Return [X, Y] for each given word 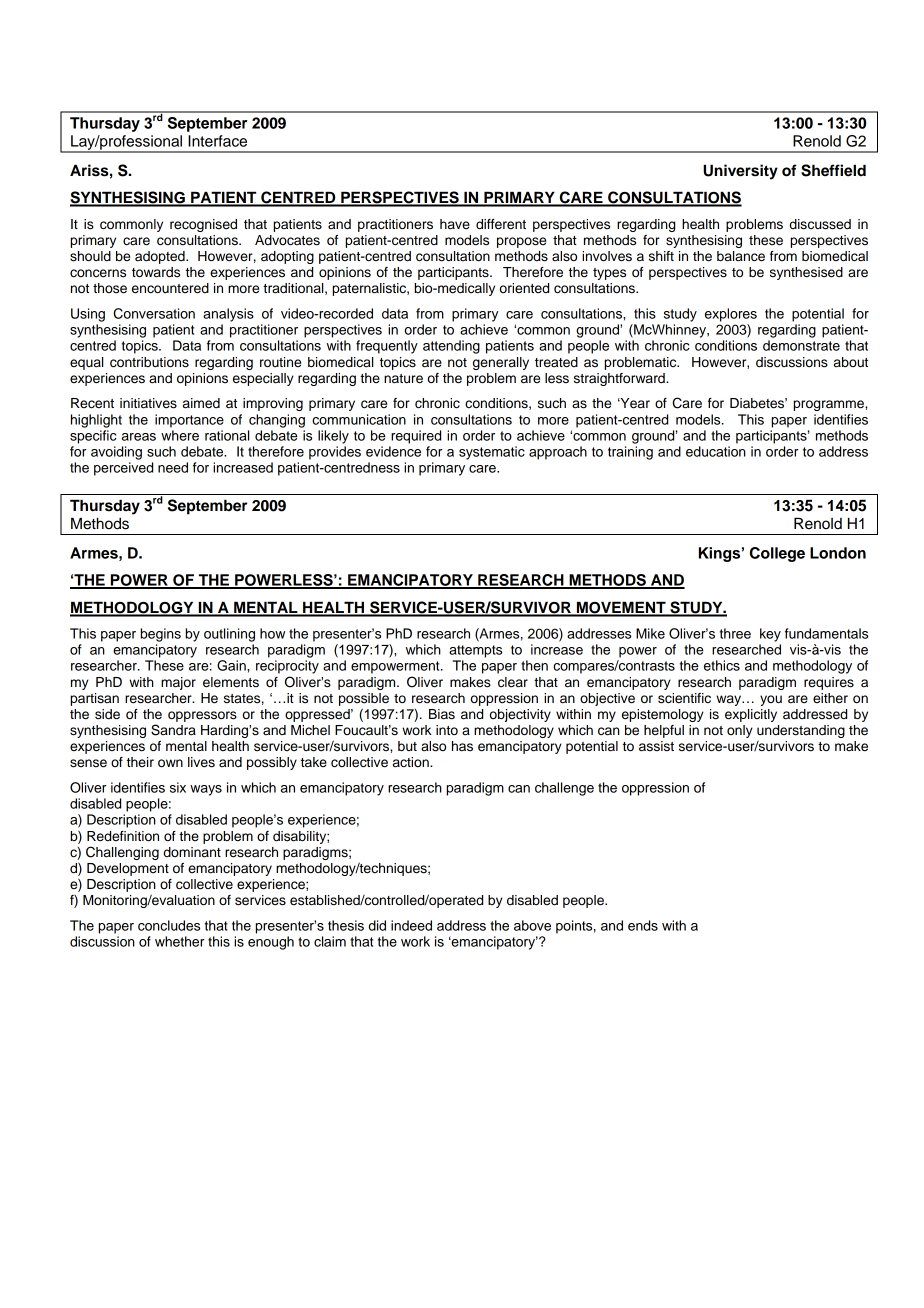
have [455, 224]
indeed [411, 925]
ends [643, 925]
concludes [169, 925]
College [777, 554]
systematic [492, 453]
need [173, 467]
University [740, 172]
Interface [217, 141]
